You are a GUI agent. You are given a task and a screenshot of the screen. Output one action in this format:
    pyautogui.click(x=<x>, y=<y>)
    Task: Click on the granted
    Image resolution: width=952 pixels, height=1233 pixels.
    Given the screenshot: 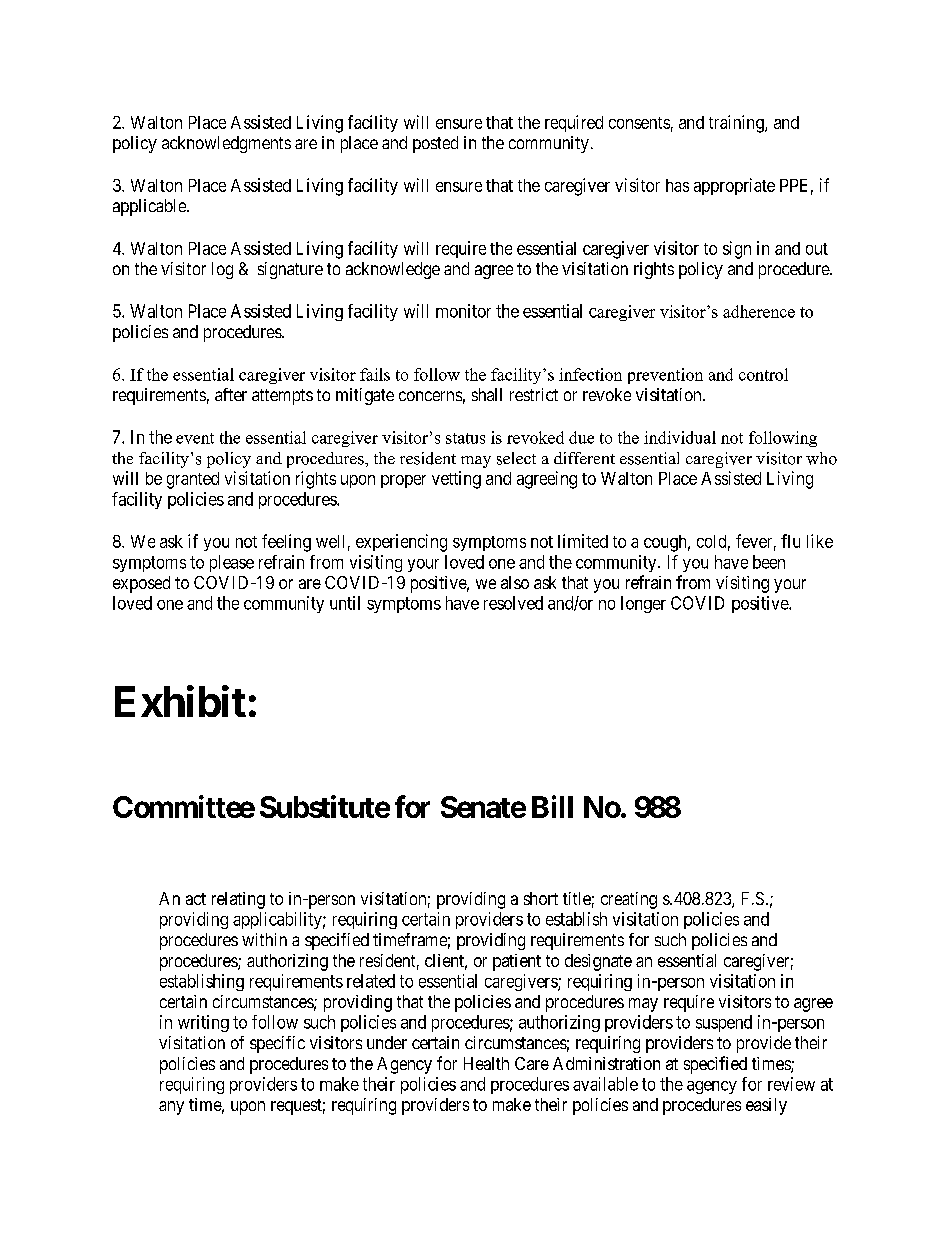 What is the action you would take?
    pyautogui.click(x=193, y=480)
